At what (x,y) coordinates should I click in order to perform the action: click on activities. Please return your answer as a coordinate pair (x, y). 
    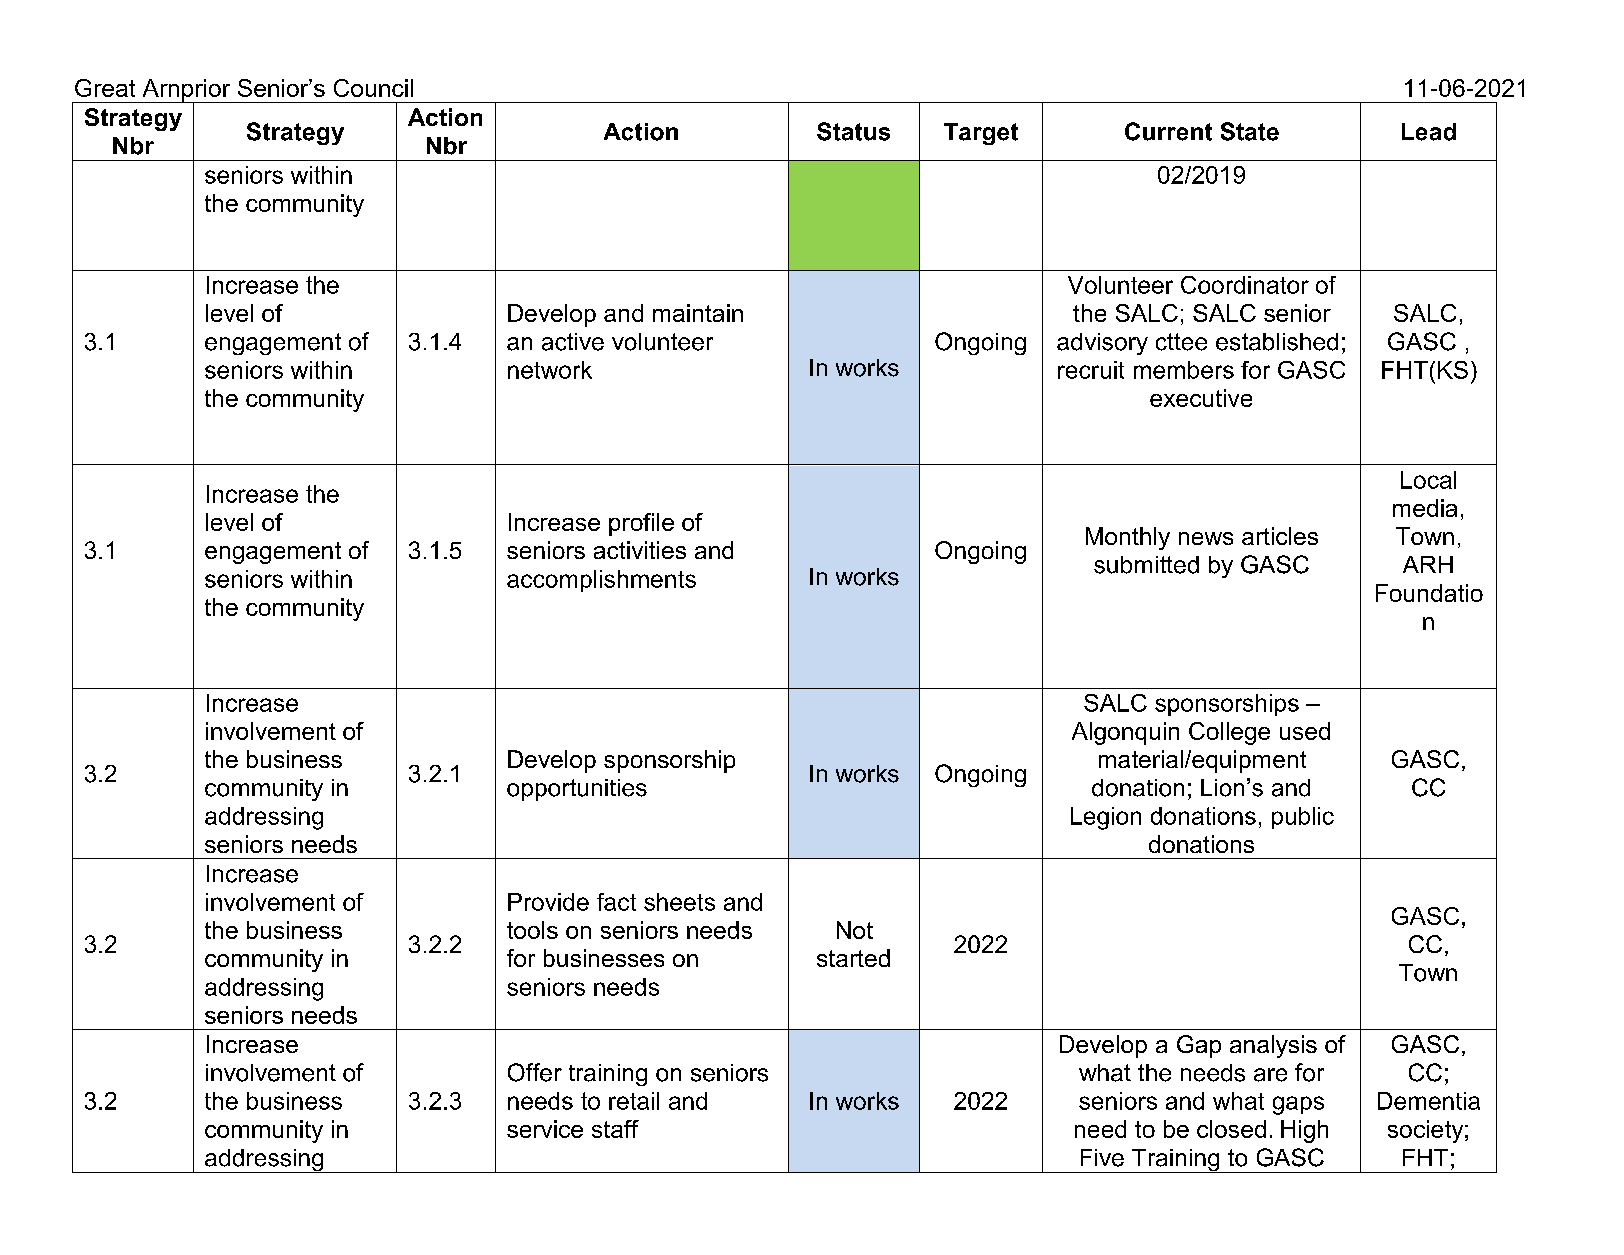
    Looking at the image, I should click on (640, 550).
